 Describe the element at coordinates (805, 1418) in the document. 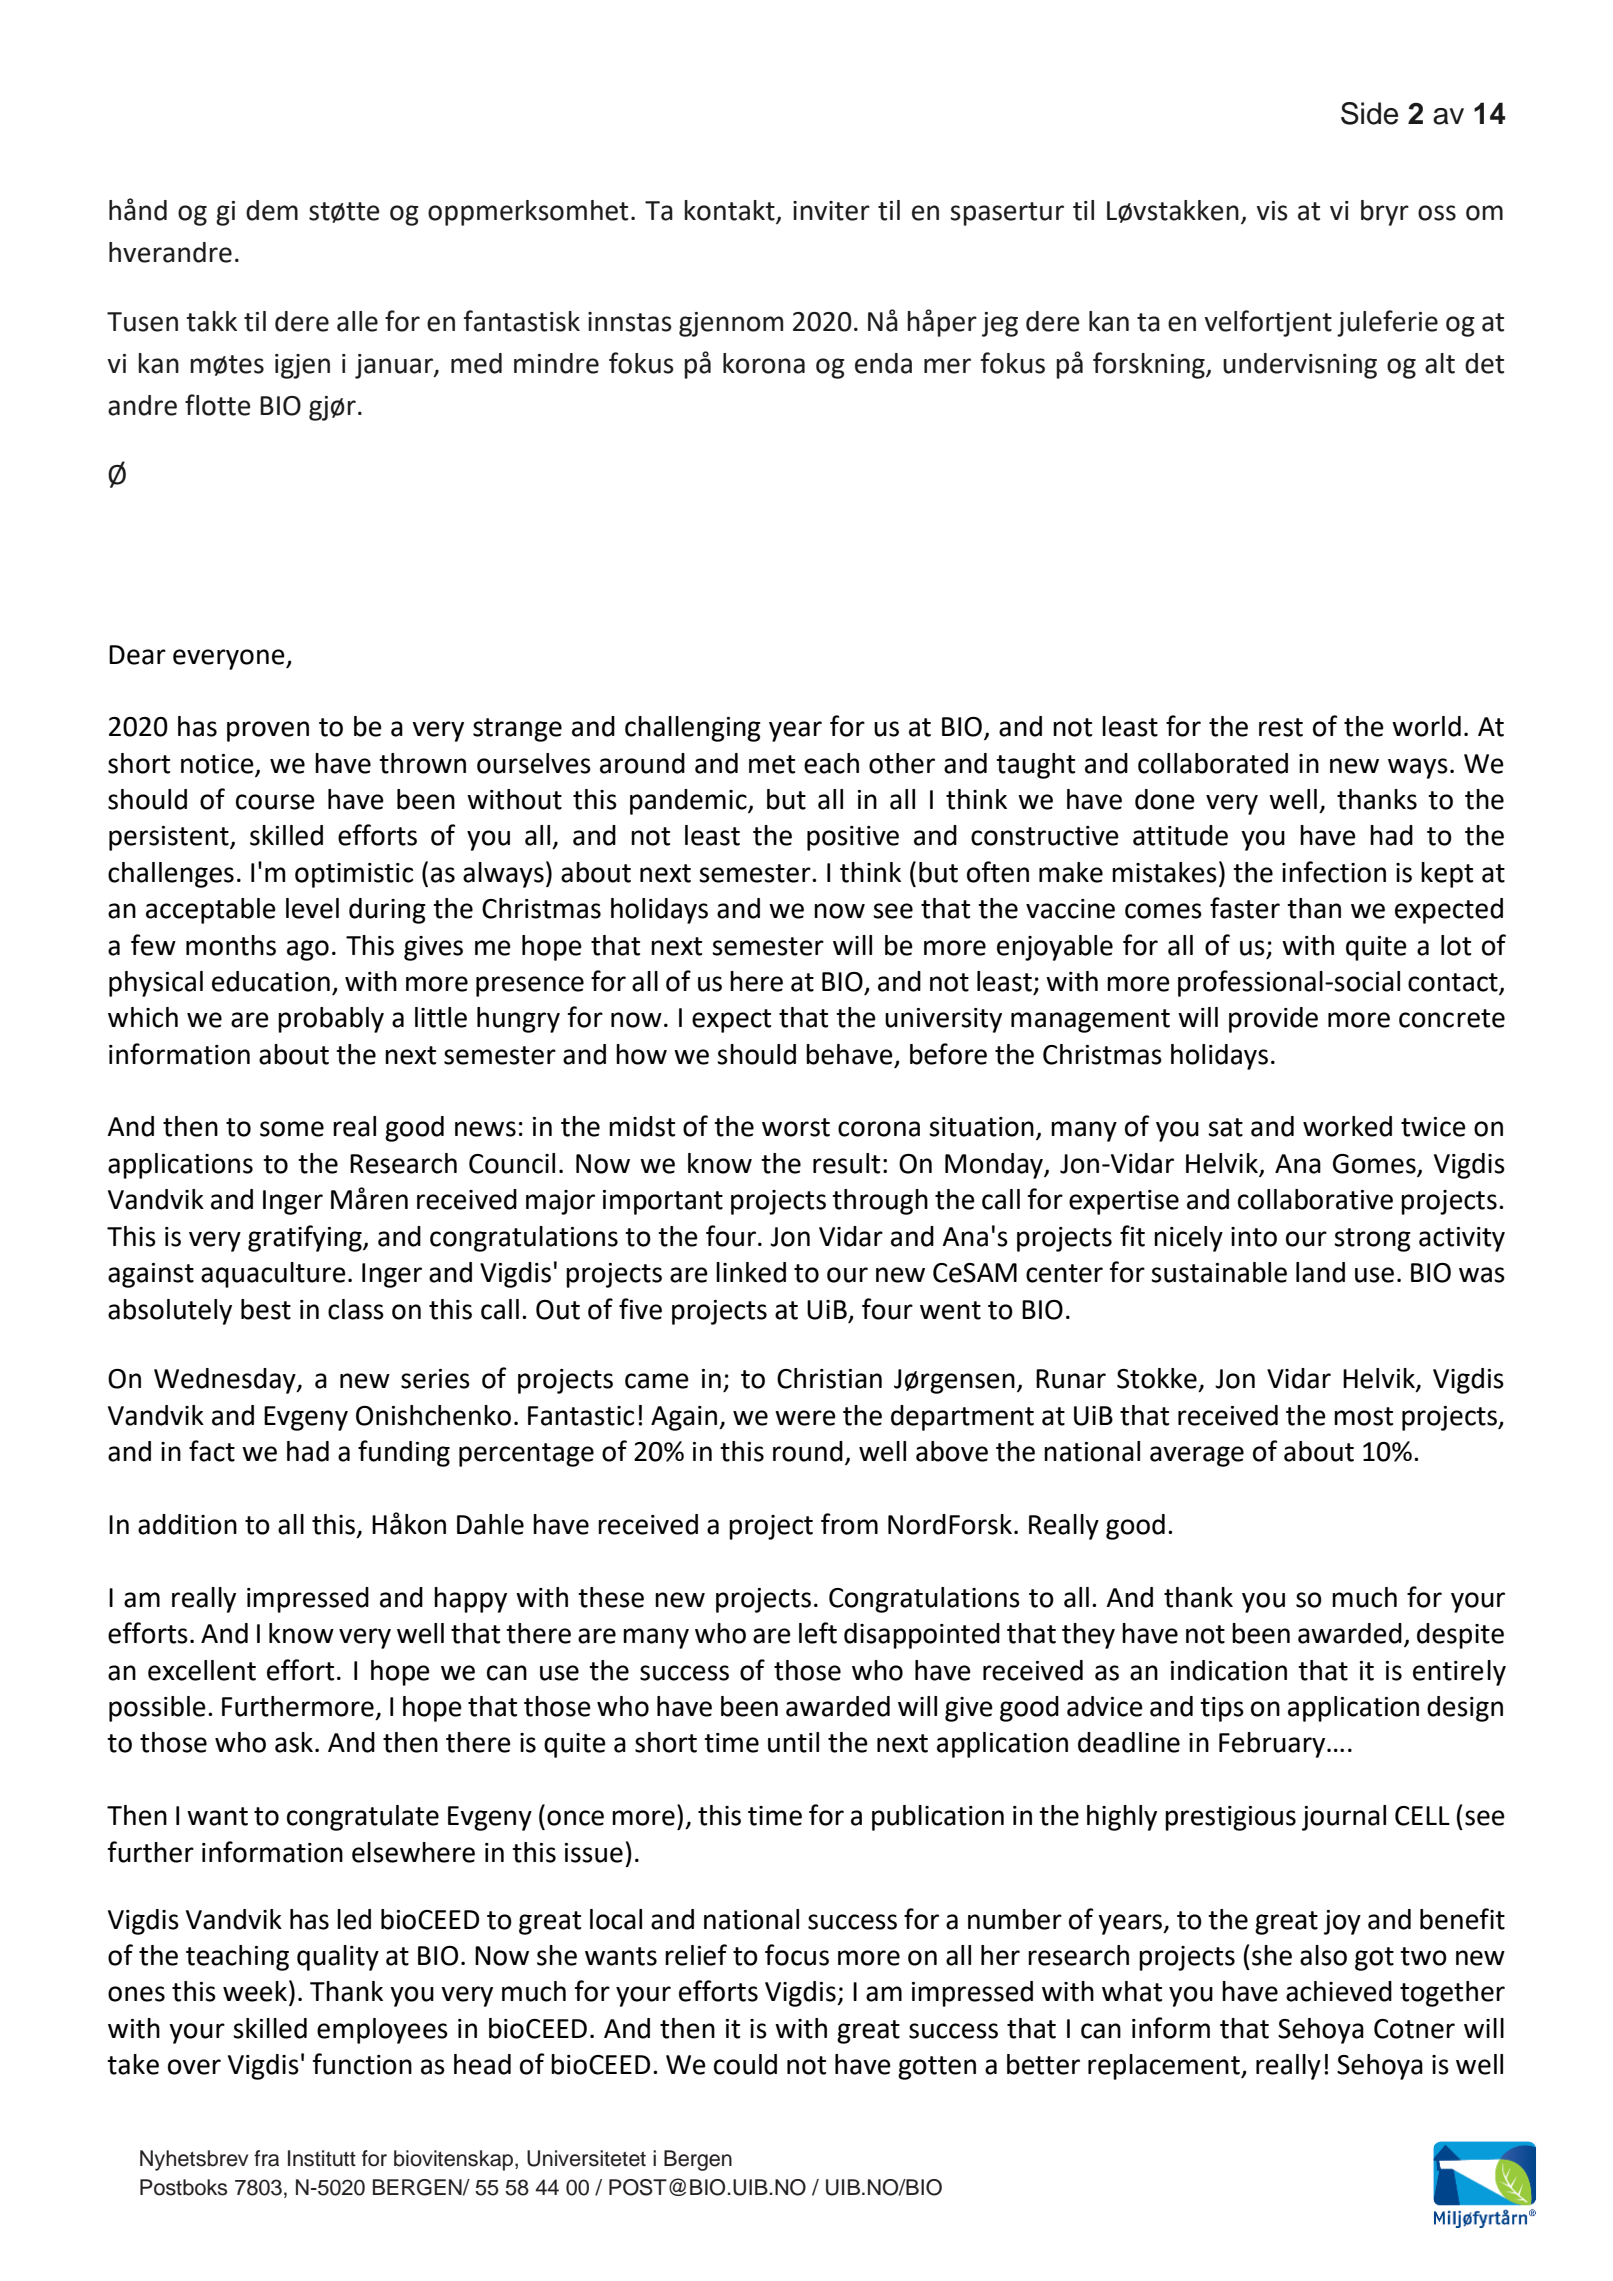

I see `were` at that location.
